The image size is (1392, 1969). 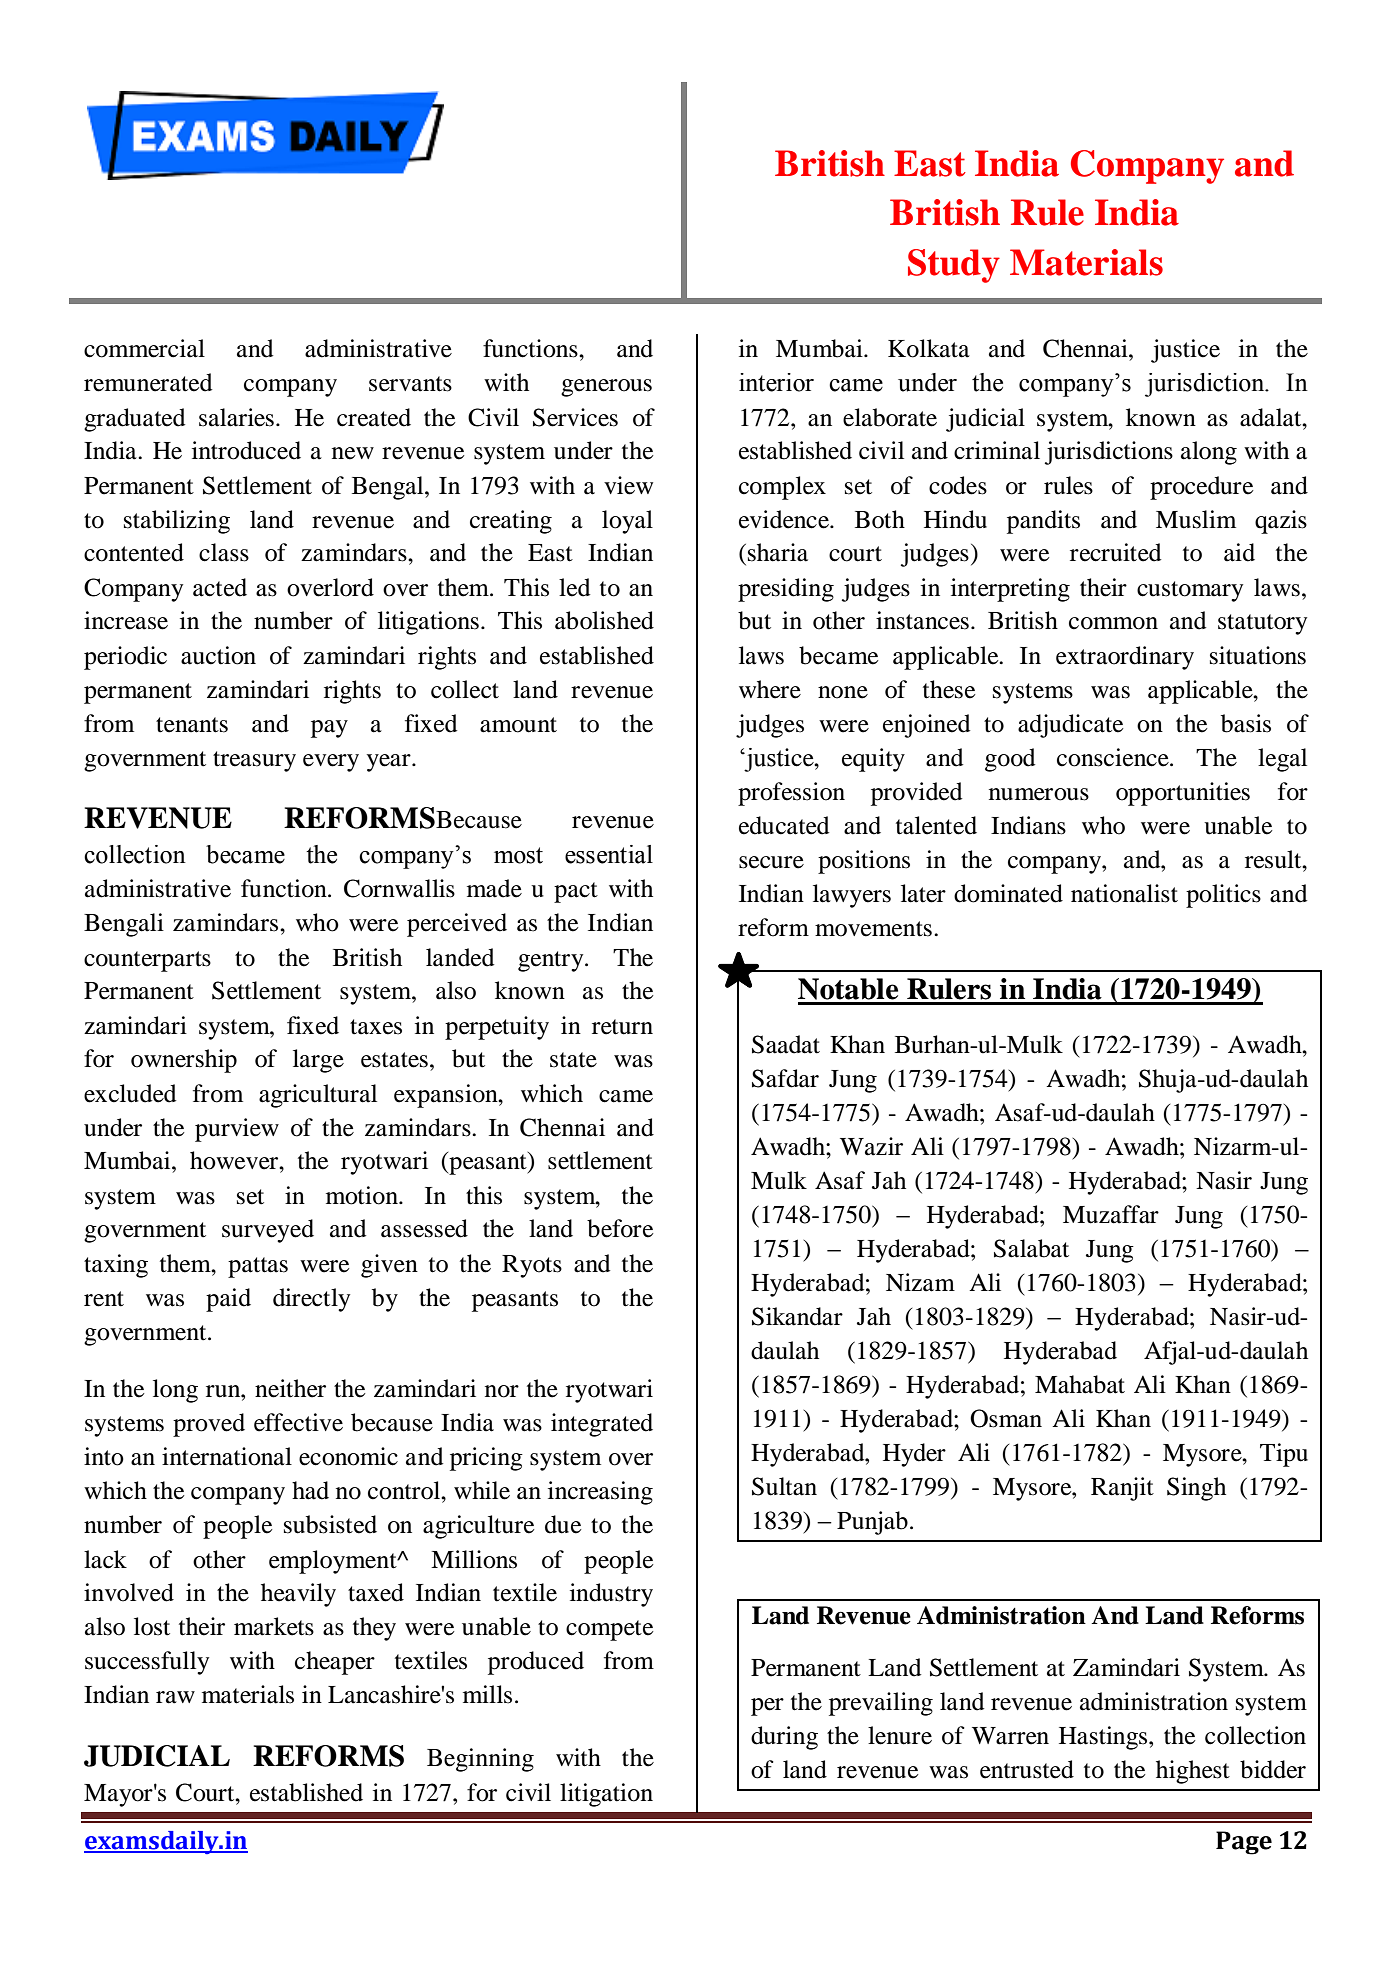 I want to click on interior, so click(x=776, y=382).
